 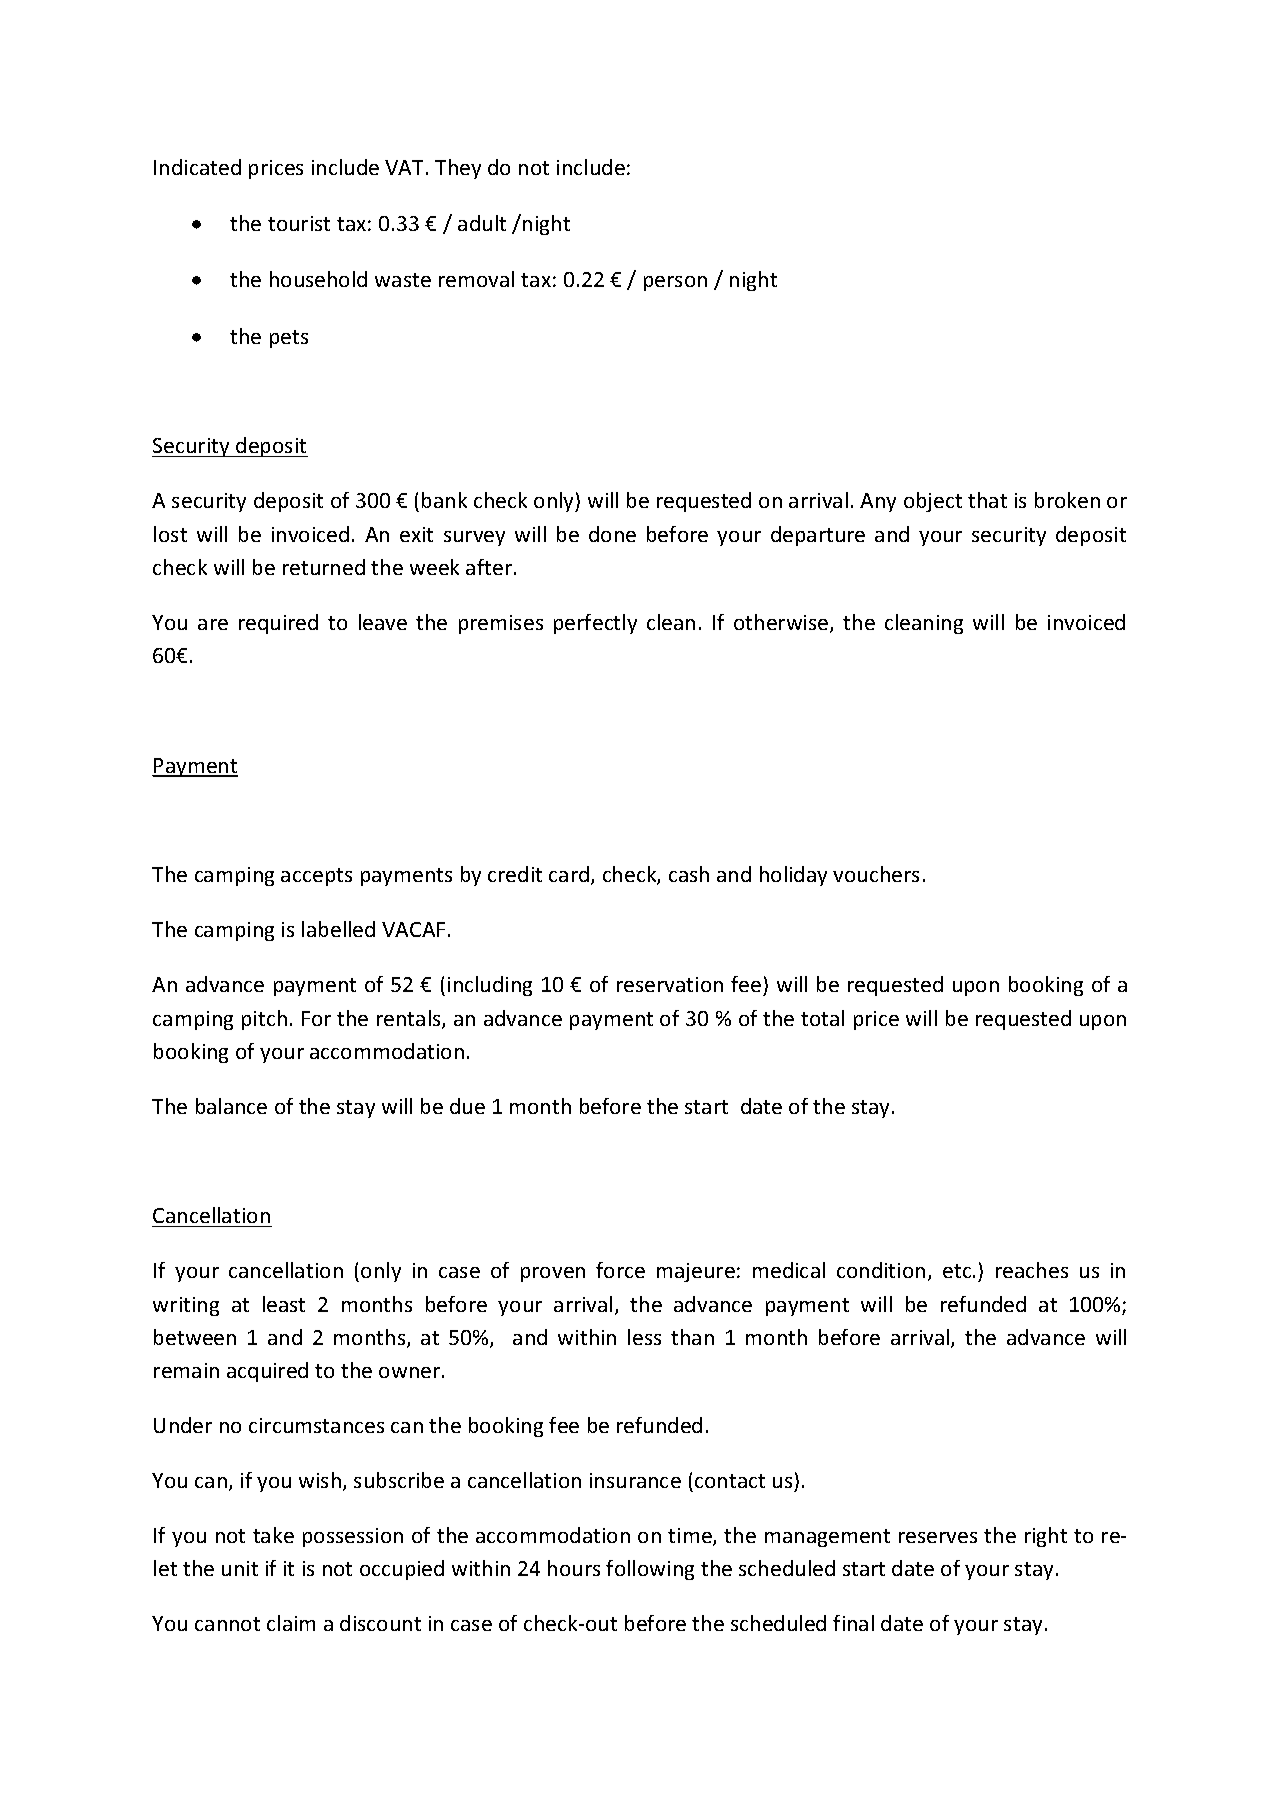 I want to click on tourist, so click(x=299, y=223).
